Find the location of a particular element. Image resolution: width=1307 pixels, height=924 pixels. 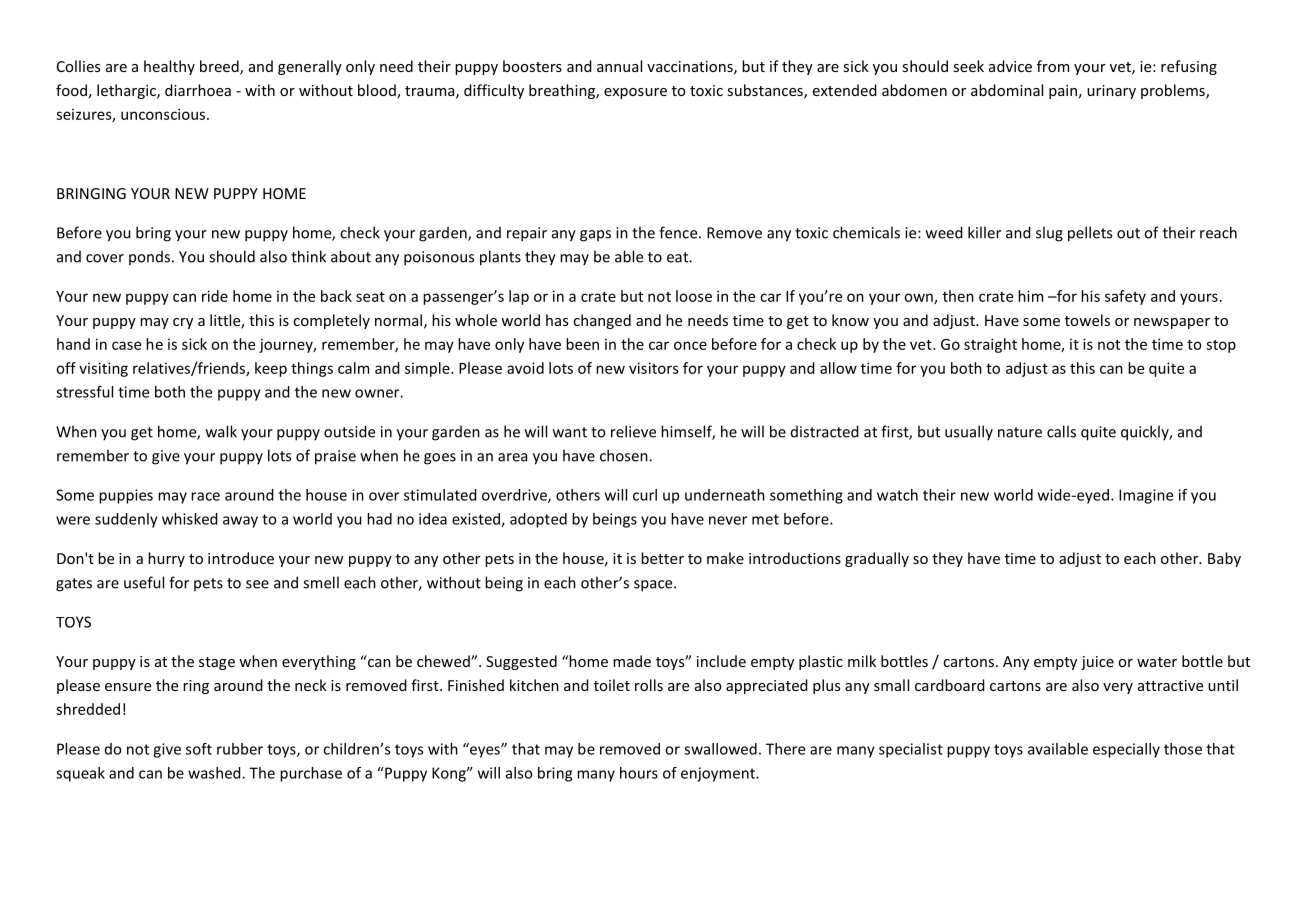

urinary is located at coordinates (1111, 92).
